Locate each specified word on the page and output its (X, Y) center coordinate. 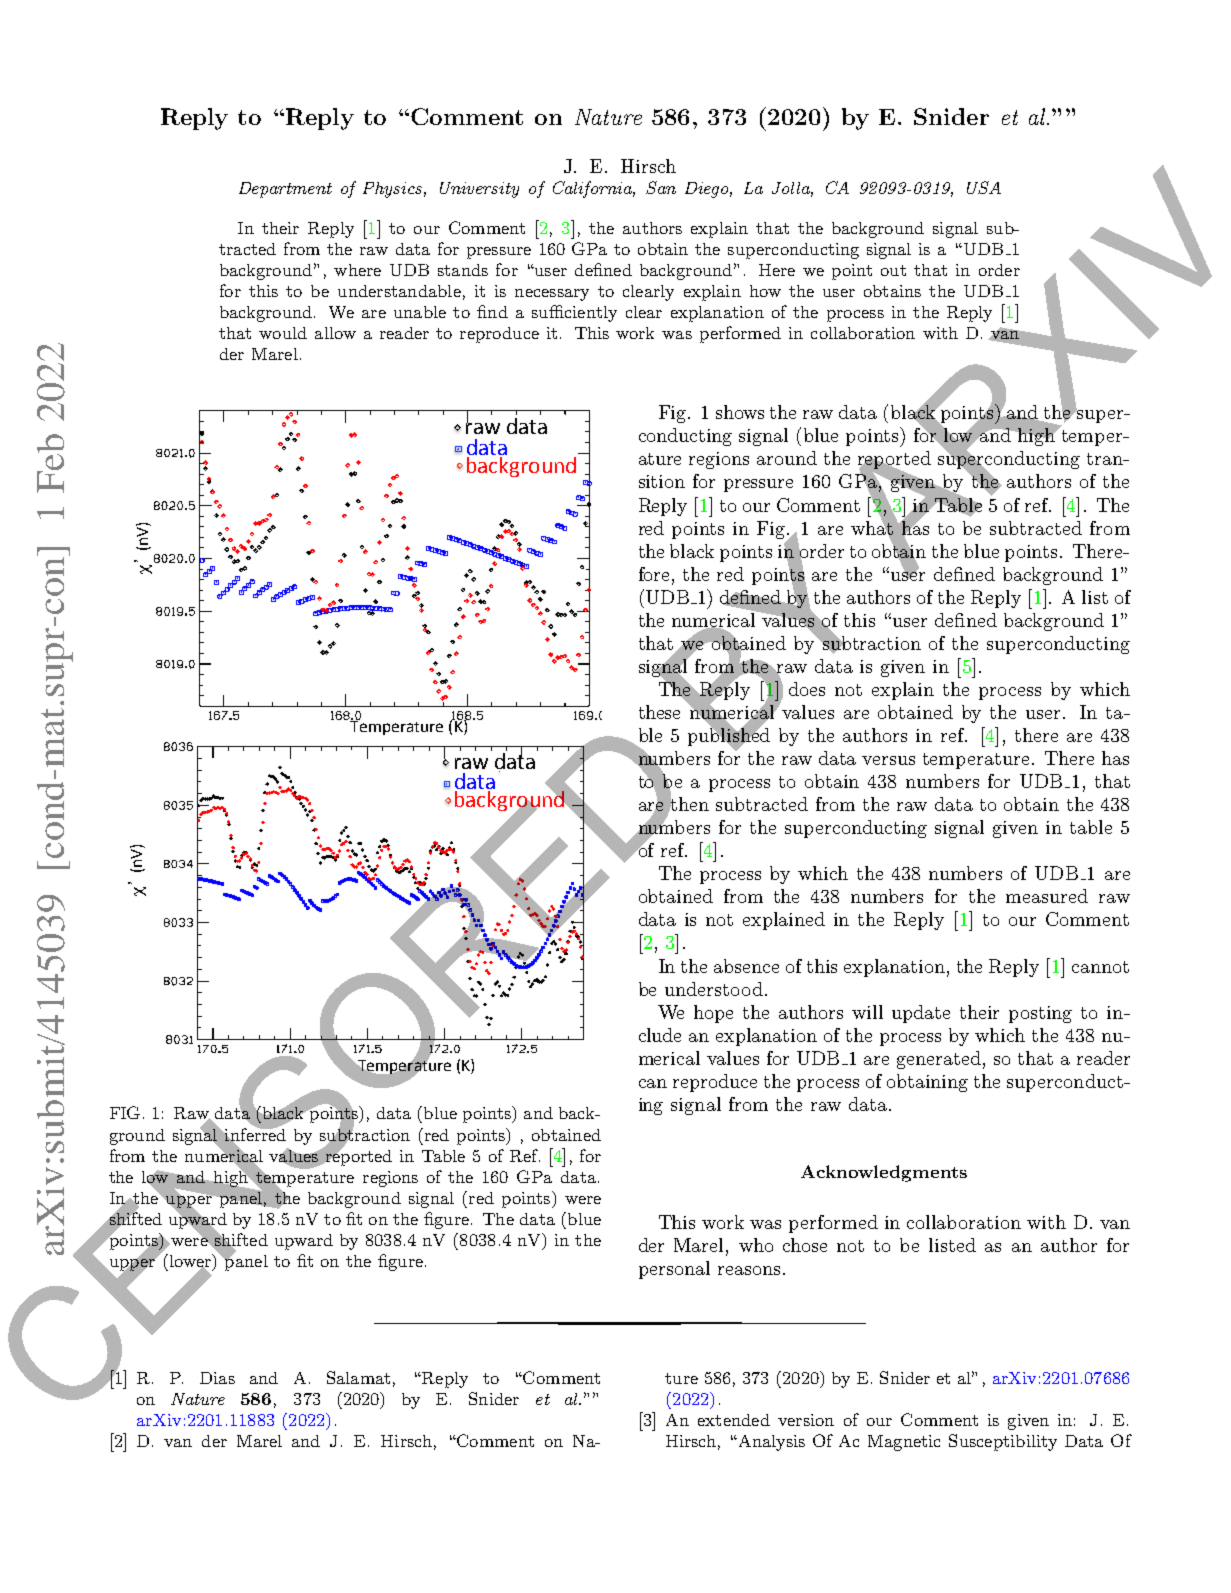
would (283, 333)
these (659, 712)
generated (939, 1060)
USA (984, 187)
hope (713, 1014)
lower (190, 1261)
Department (285, 190)
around (787, 458)
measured (1047, 896)
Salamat (358, 1377)
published (729, 737)
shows (740, 412)
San (661, 187)
